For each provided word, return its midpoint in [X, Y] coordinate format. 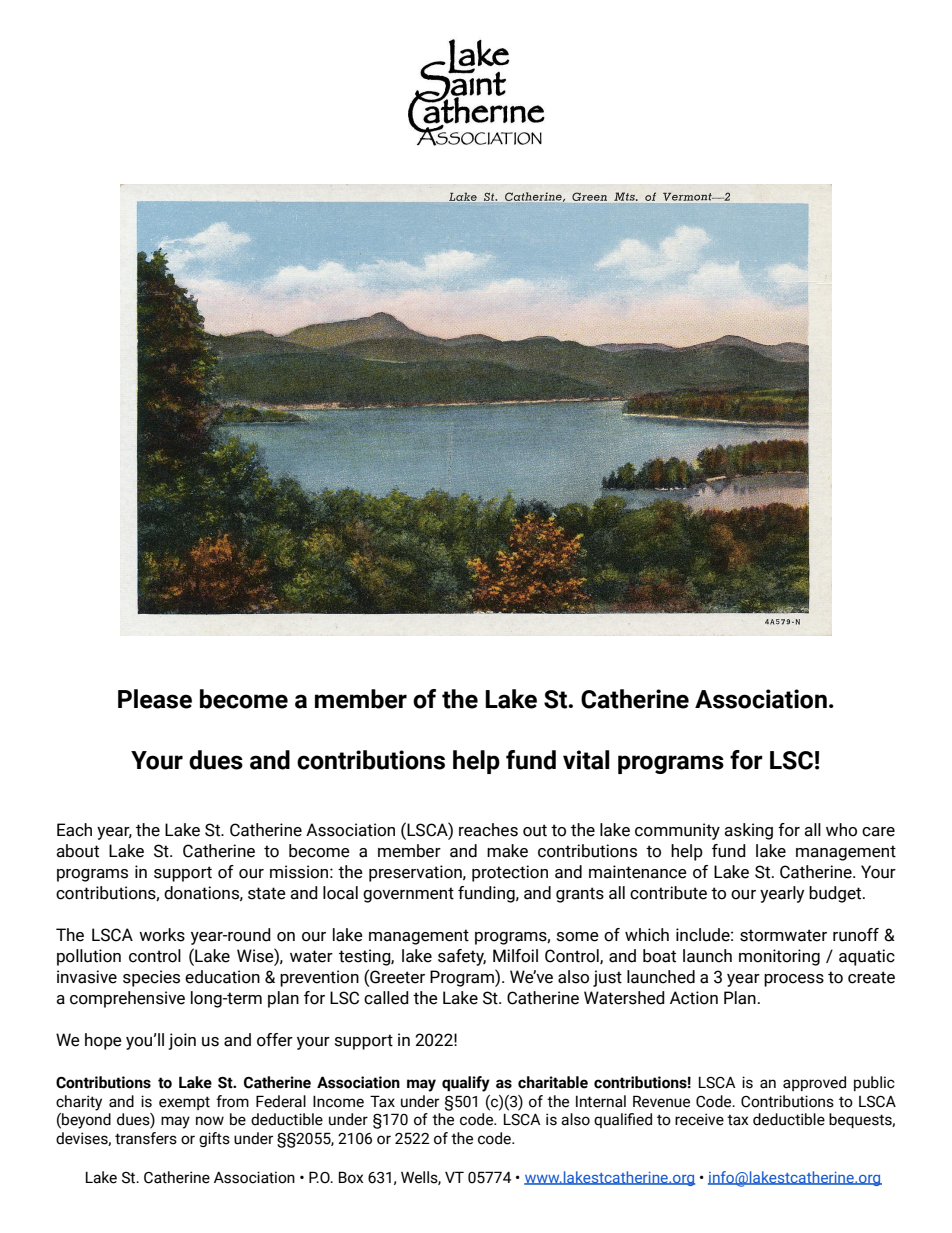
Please [155, 699]
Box [351, 1177]
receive [699, 1119]
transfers [146, 1138]
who [841, 830]
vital [586, 760]
